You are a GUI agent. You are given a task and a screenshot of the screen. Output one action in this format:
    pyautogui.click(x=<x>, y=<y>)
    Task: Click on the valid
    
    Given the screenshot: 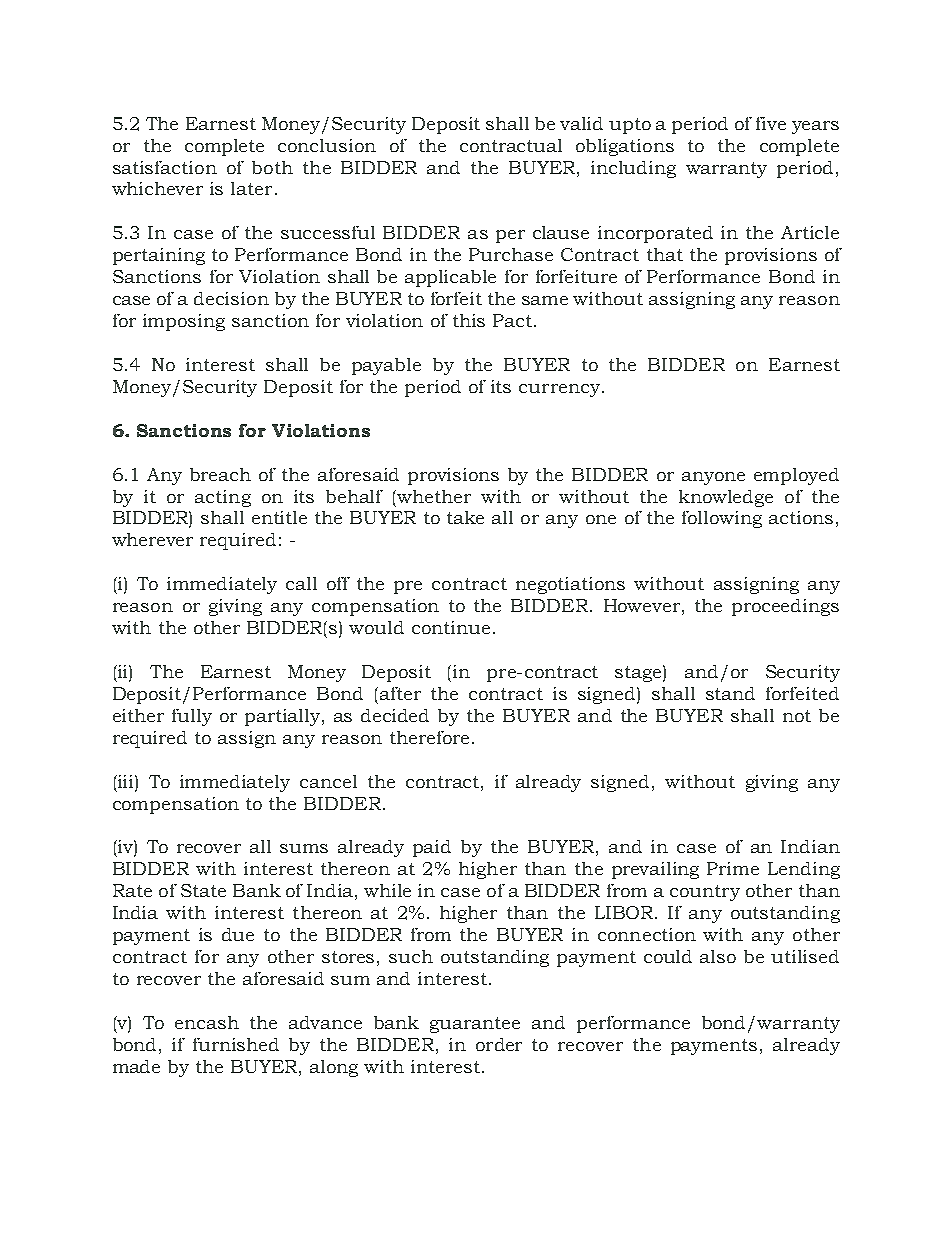 What is the action you would take?
    pyautogui.click(x=581, y=123)
